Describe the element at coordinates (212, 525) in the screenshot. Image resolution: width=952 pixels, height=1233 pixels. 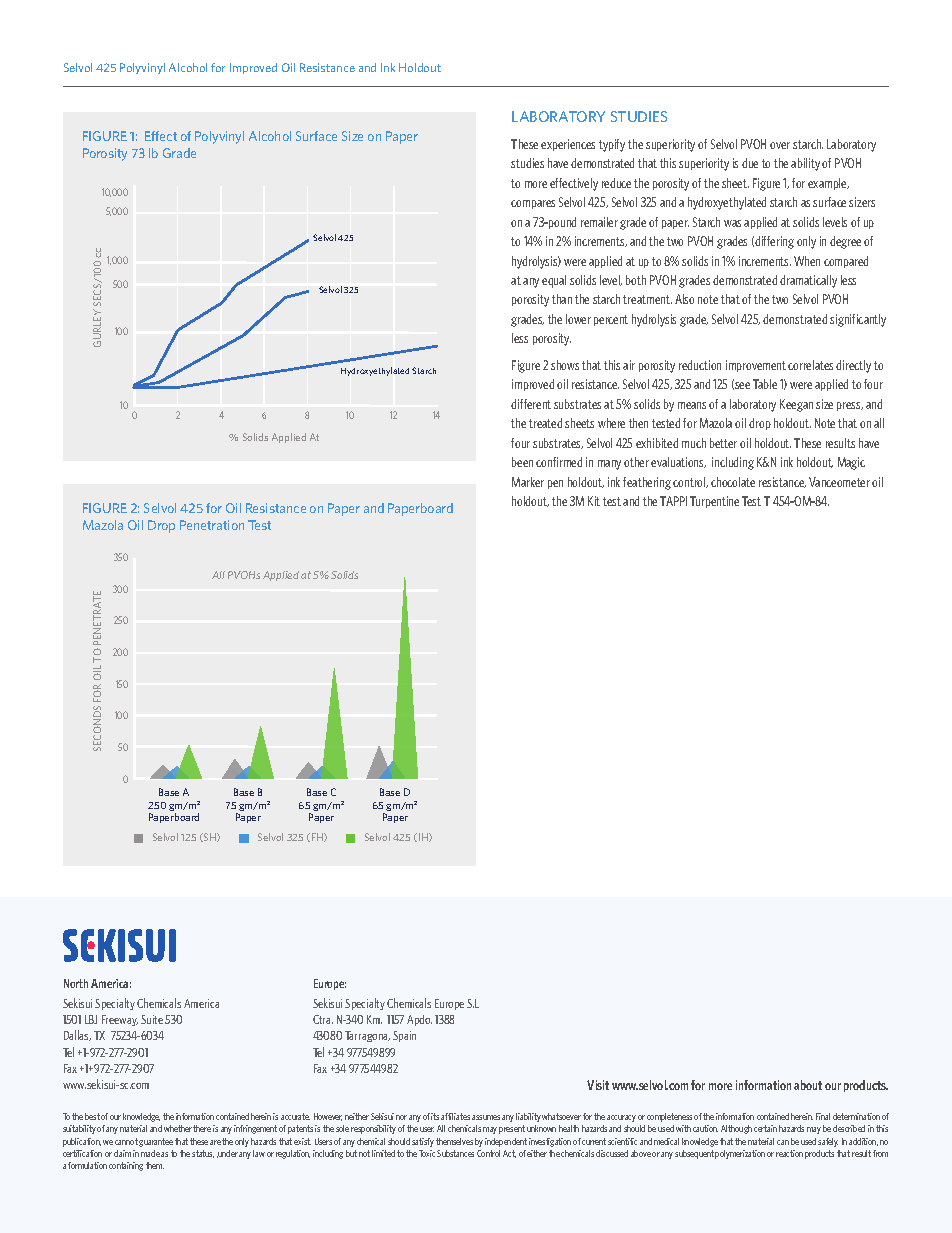
I see `Penetration` at that location.
